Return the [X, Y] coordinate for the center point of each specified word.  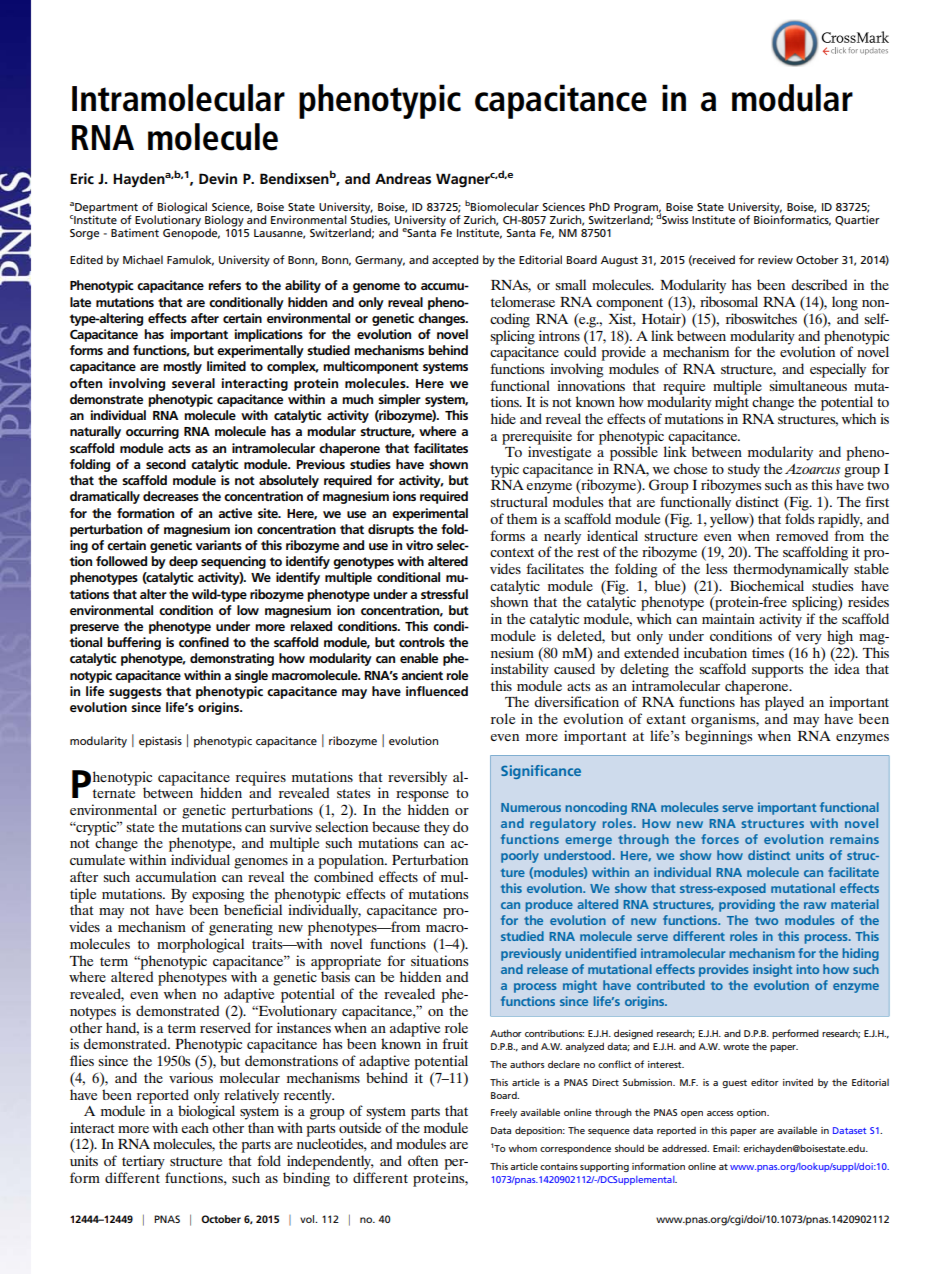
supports [777, 671]
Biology [224, 222]
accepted [455, 261]
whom [523, 1148]
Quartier [857, 220]
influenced [437, 691]
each [195, 1127]
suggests [135, 693]
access [720, 1113]
